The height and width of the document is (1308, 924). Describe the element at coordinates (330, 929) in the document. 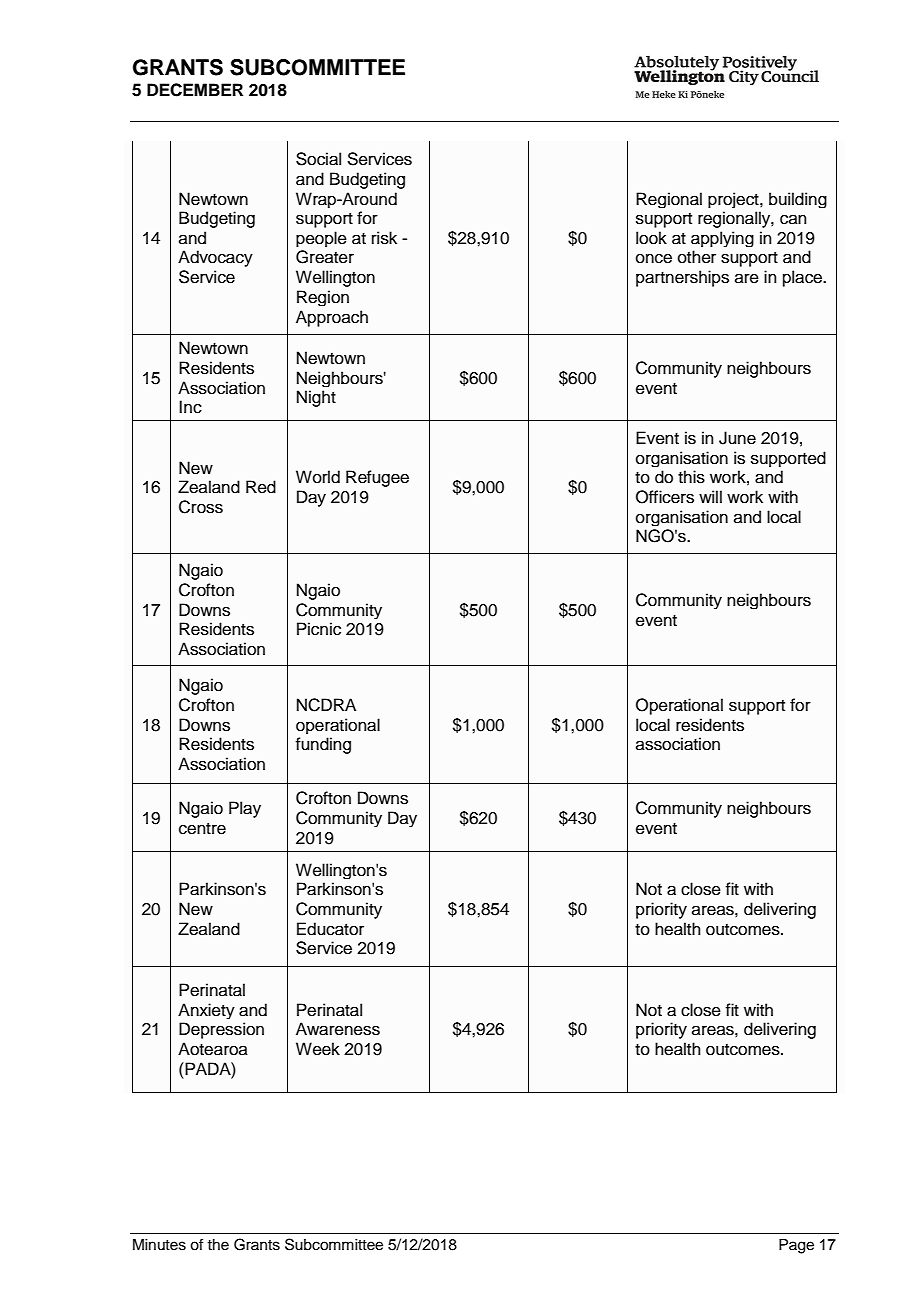

I see `Educator` at that location.
